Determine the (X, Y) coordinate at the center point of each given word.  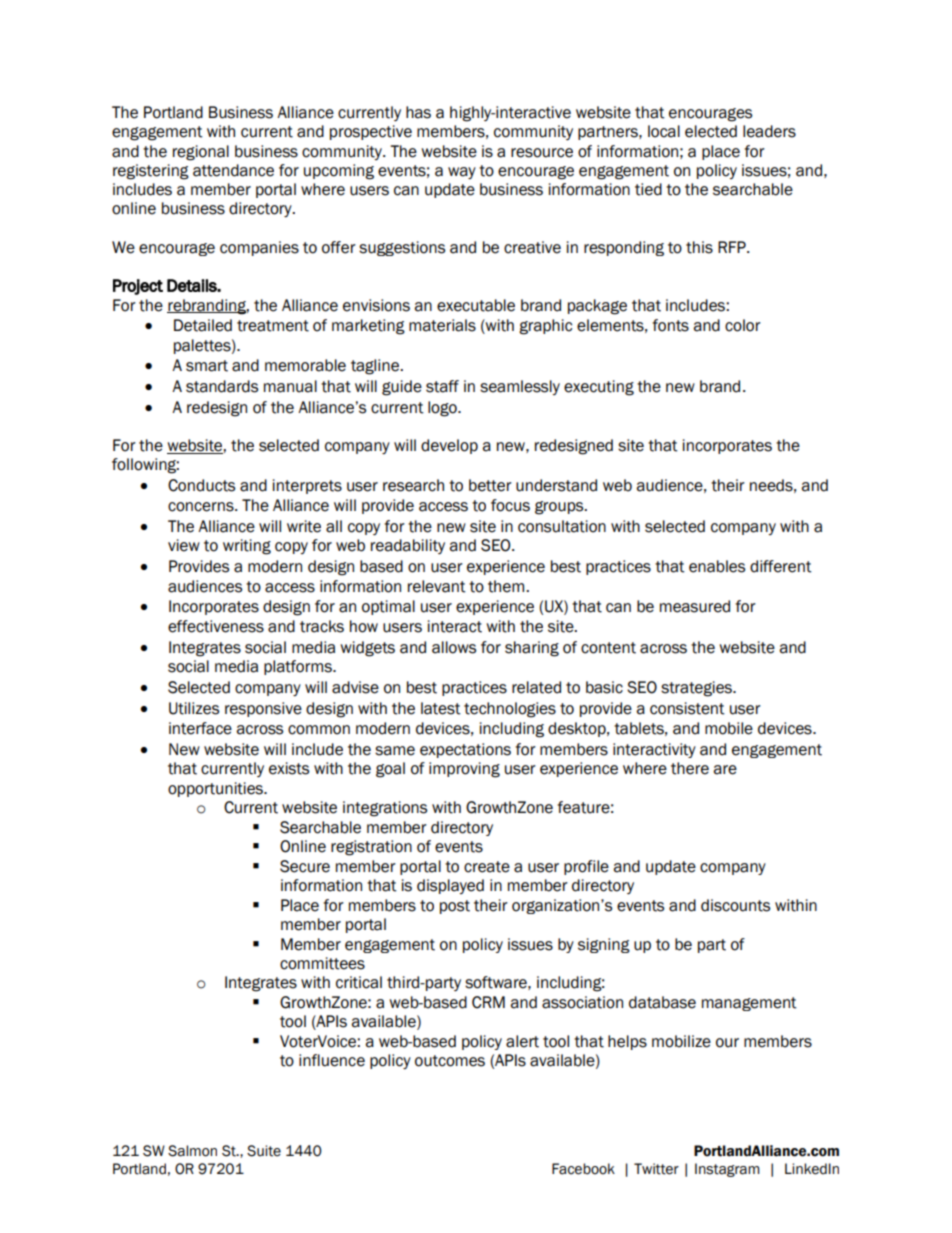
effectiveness (216, 626)
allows (454, 647)
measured (695, 606)
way (462, 173)
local (664, 131)
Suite (264, 1151)
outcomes (450, 1061)
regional (201, 153)
